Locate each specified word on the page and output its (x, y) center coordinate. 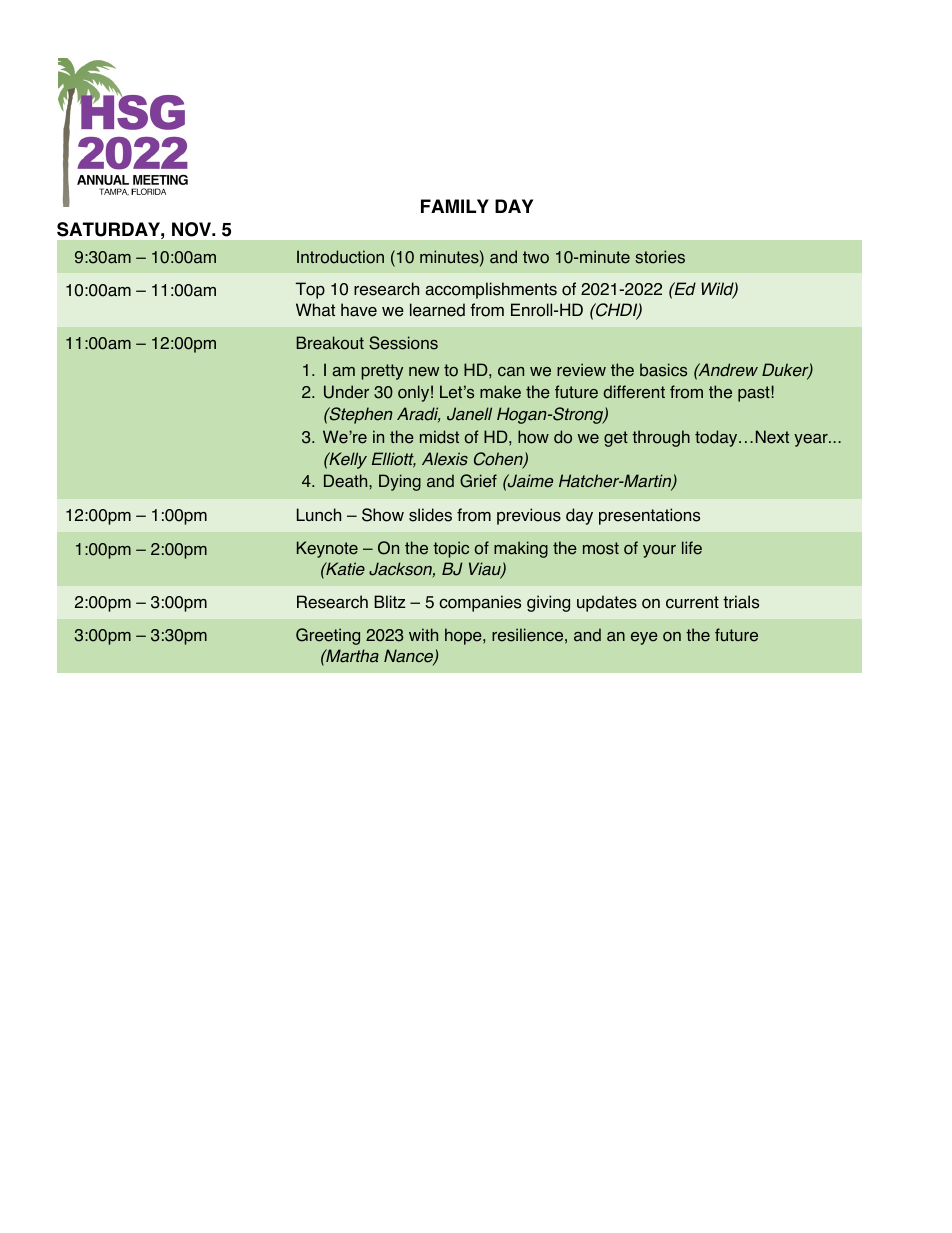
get (616, 439)
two (536, 257)
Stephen (360, 415)
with (423, 634)
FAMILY (455, 206)
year (812, 440)
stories (660, 257)
